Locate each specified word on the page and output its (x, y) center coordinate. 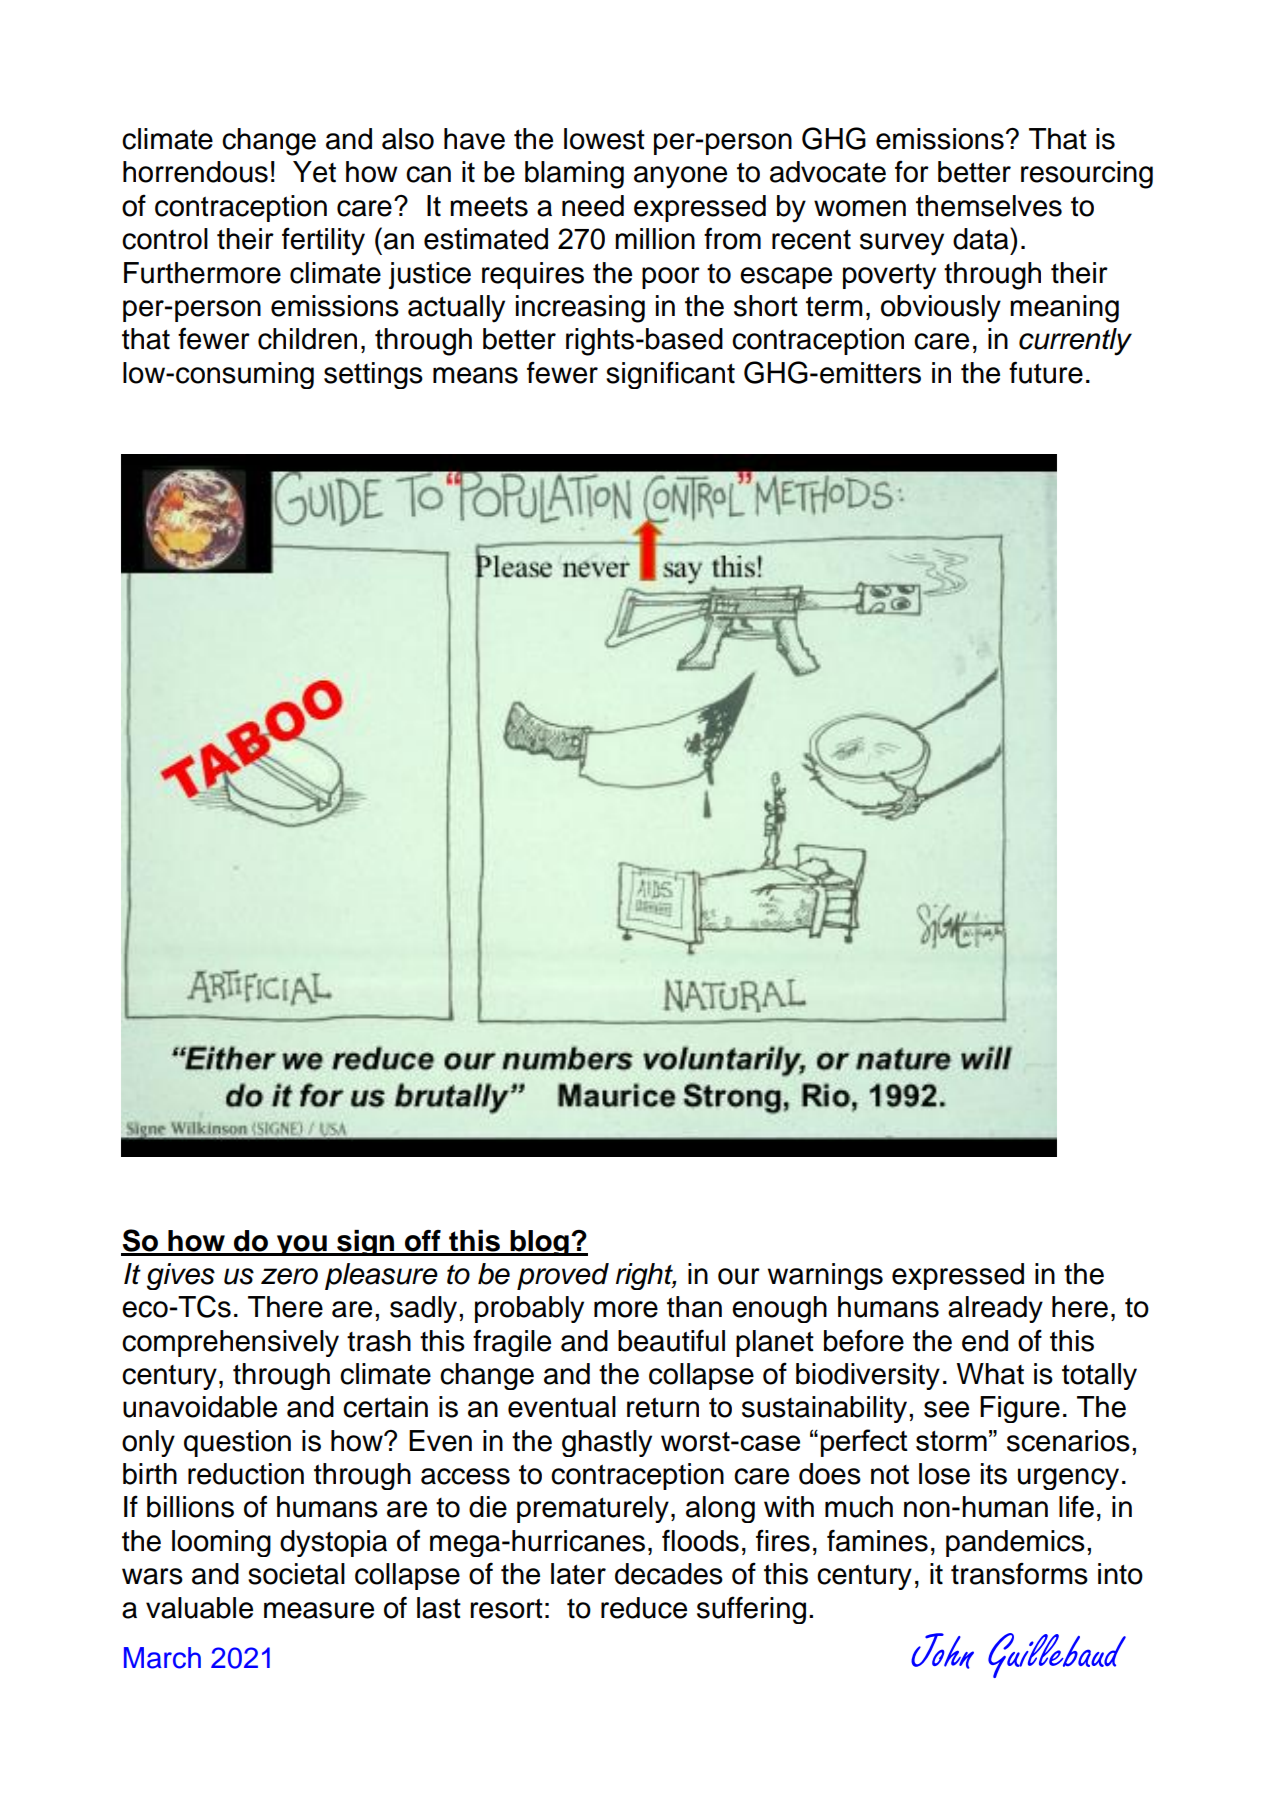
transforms (1019, 1573)
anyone (680, 177)
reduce (644, 1608)
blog (539, 1243)
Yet (314, 172)
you (302, 1245)
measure (319, 1610)
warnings (825, 1276)
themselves (989, 206)
